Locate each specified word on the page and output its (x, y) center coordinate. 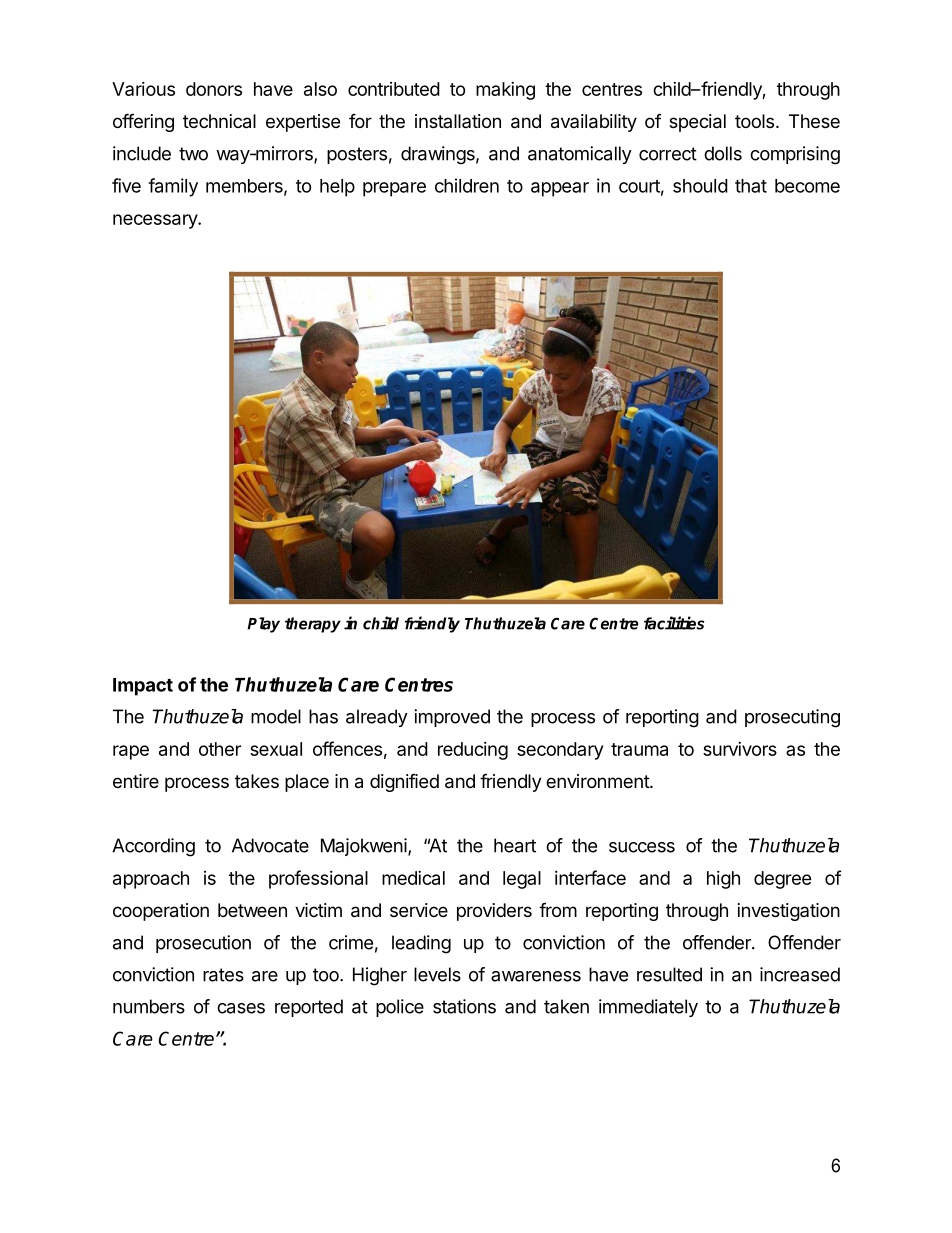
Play (263, 625)
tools (754, 121)
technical (219, 121)
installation (458, 121)
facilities (674, 623)
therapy (313, 625)
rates (223, 975)
